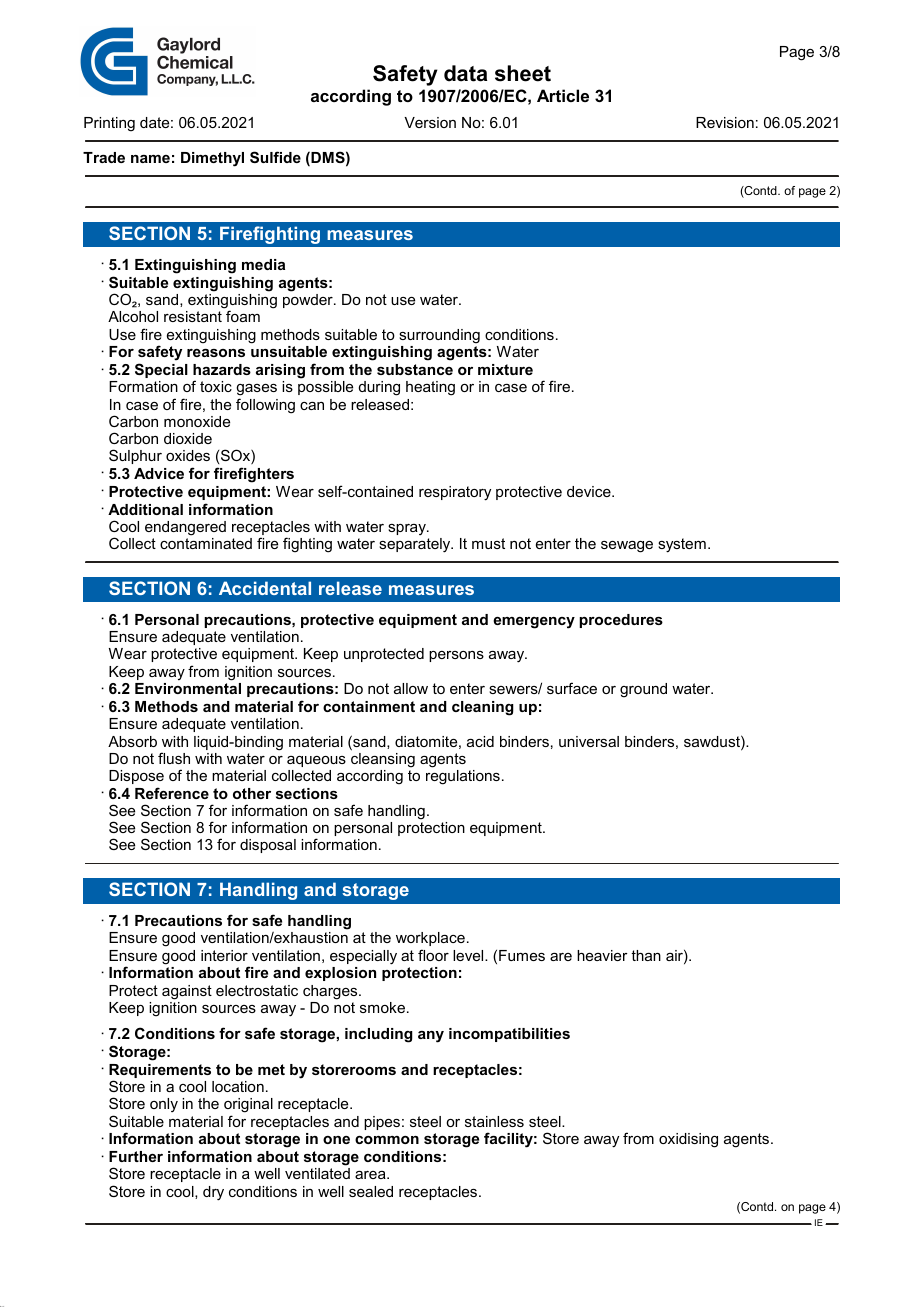  What do you see at coordinates (456, 656) in the screenshot?
I see `persons` at bounding box center [456, 656].
